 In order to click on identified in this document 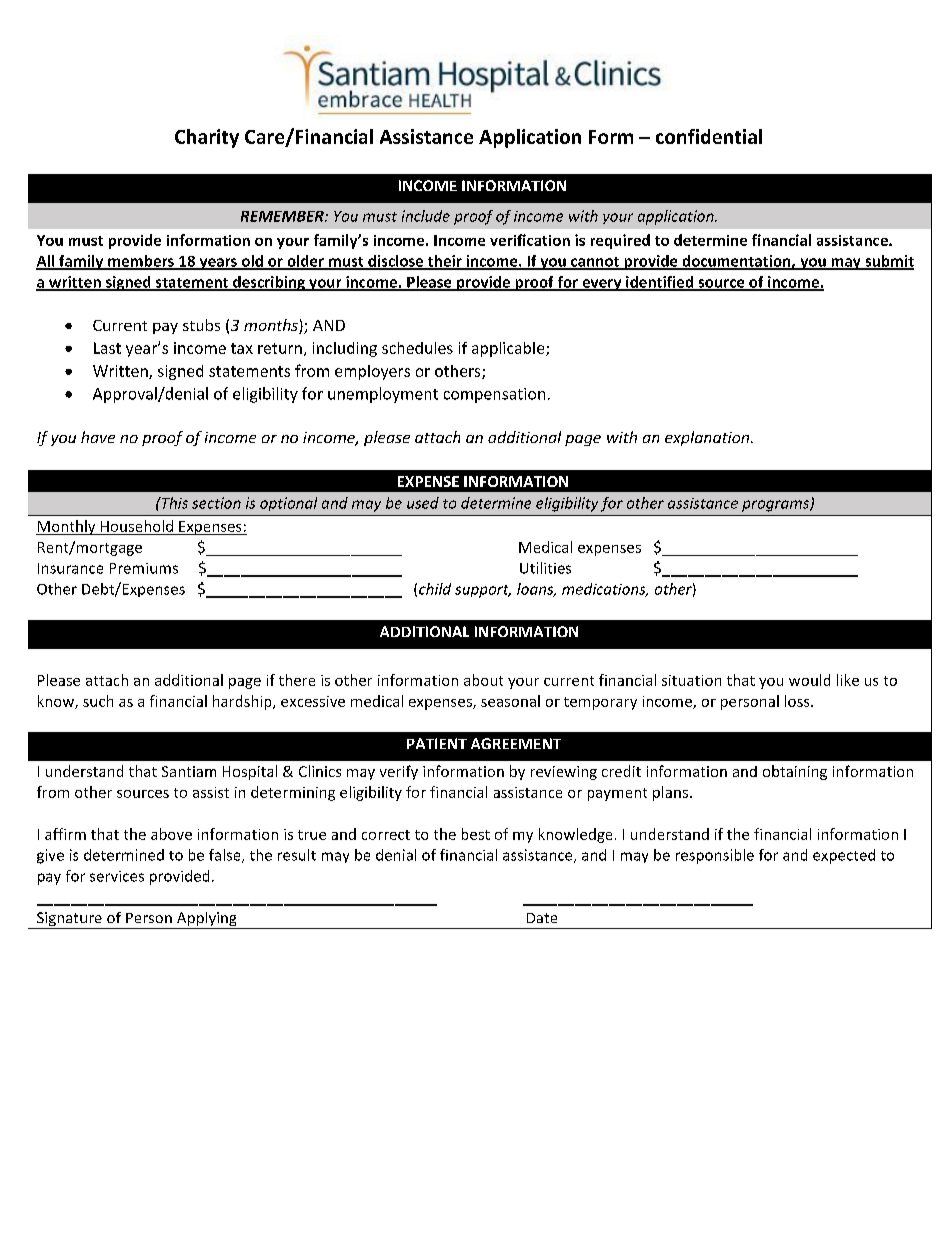, I will do `click(660, 283)`.
